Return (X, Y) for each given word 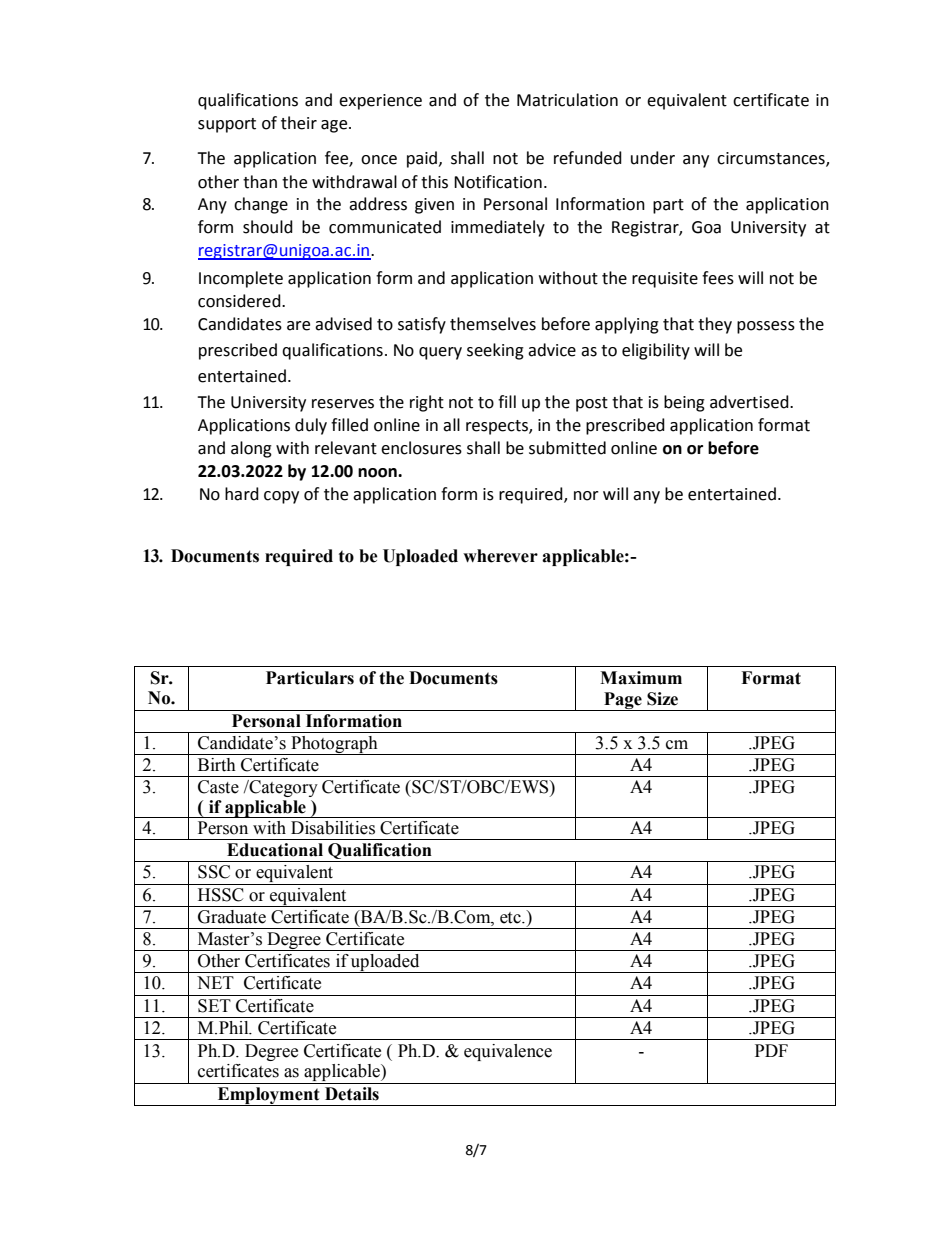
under (653, 158)
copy (281, 497)
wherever (500, 556)
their (299, 123)
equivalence (508, 1052)
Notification (498, 182)
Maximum (641, 678)
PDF (771, 1050)
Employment (268, 1096)
